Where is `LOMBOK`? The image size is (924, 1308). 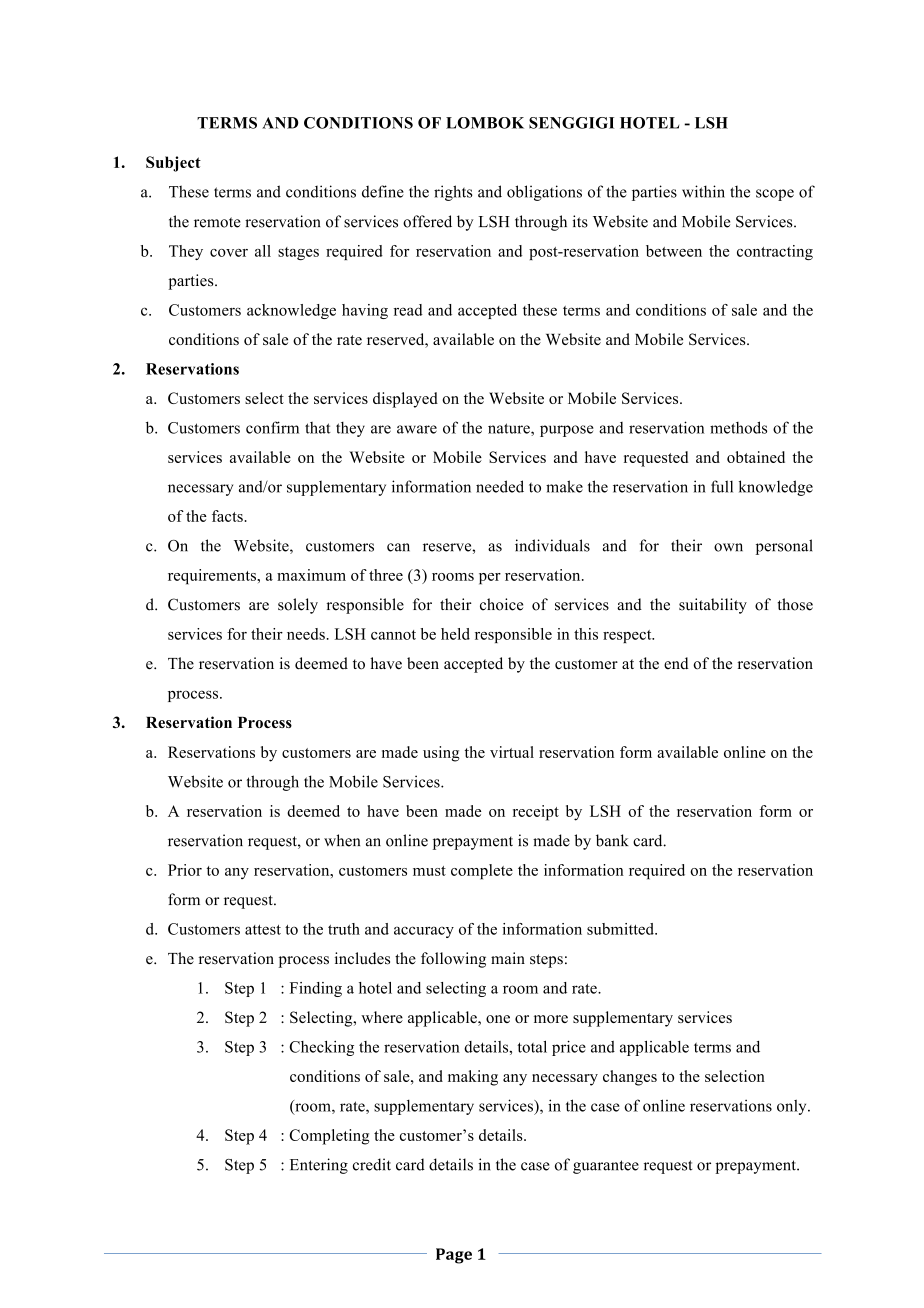
LOMBOK is located at coordinates (485, 123).
